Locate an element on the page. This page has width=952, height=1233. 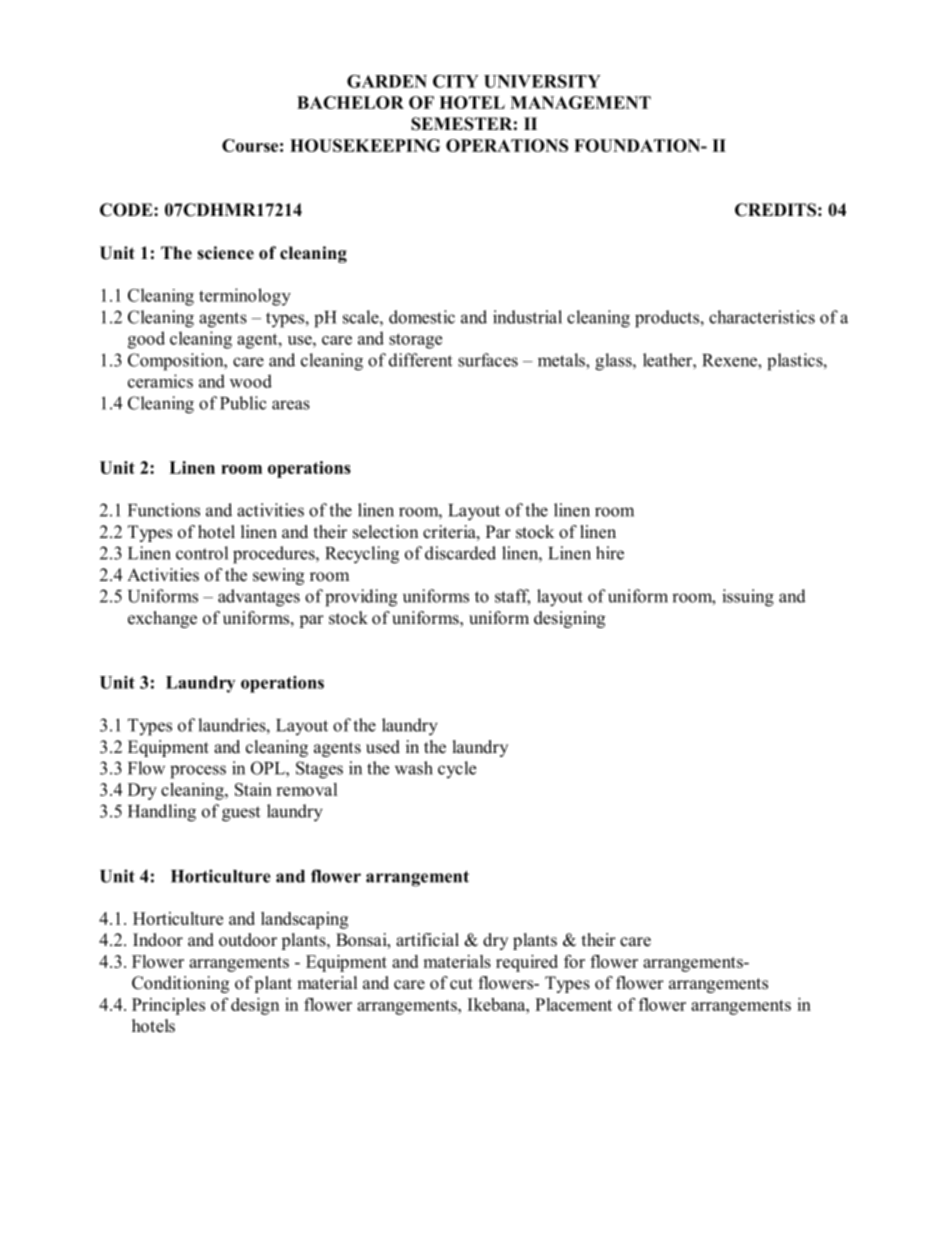
cut is located at coordinates (461, 984).
